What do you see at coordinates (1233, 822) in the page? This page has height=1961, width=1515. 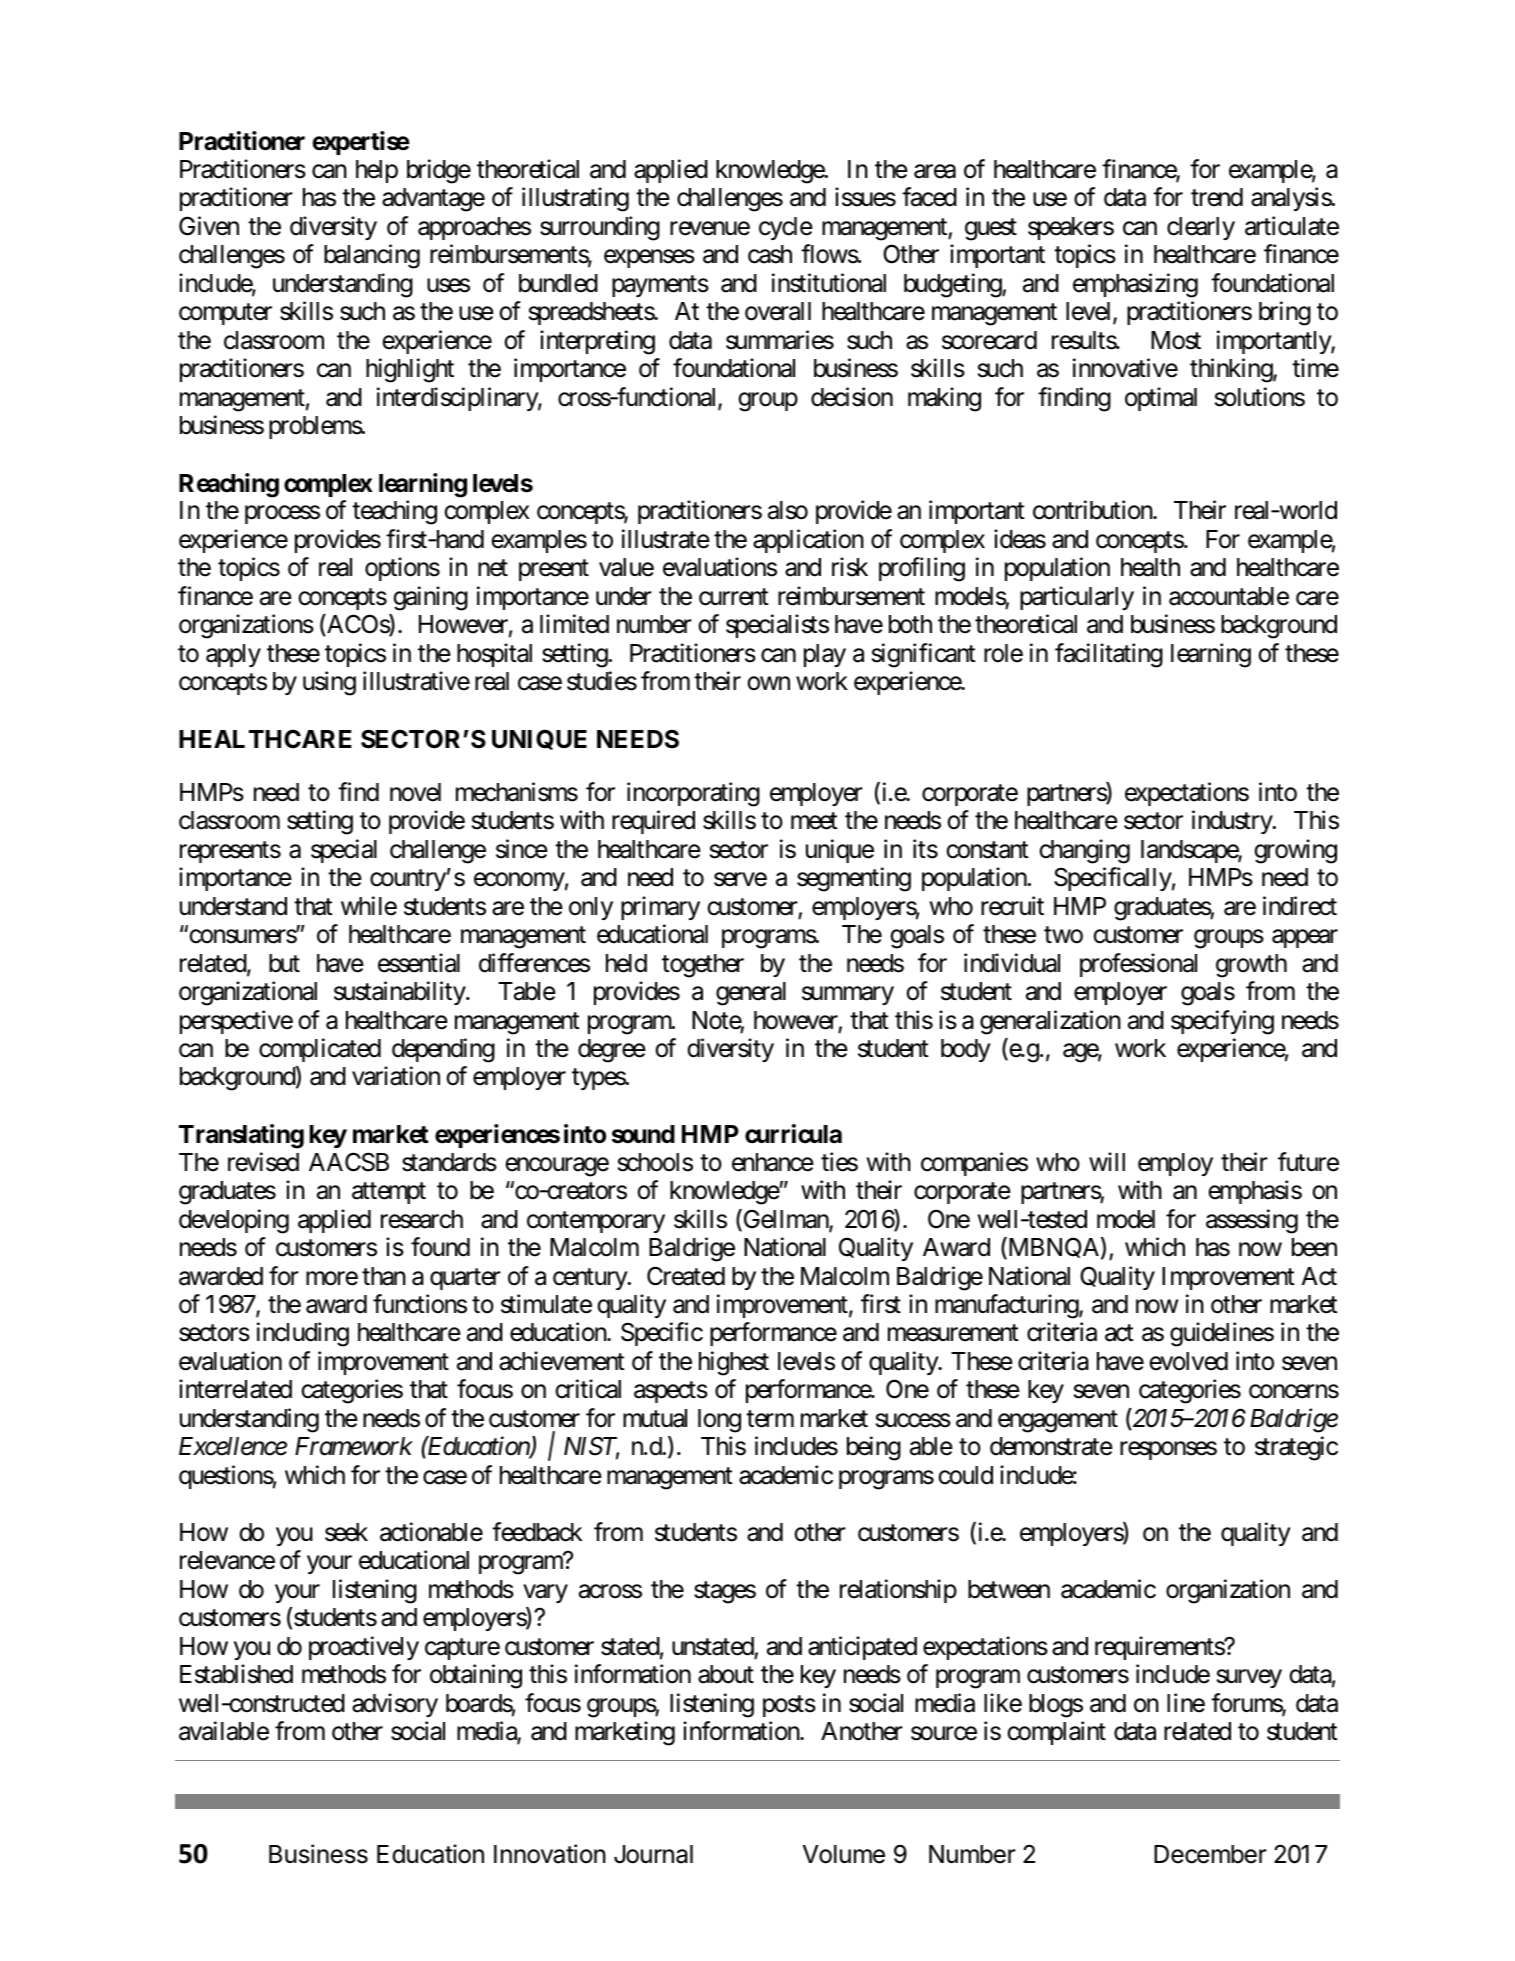 I see `industry` at bounding box center [1233, 822].
